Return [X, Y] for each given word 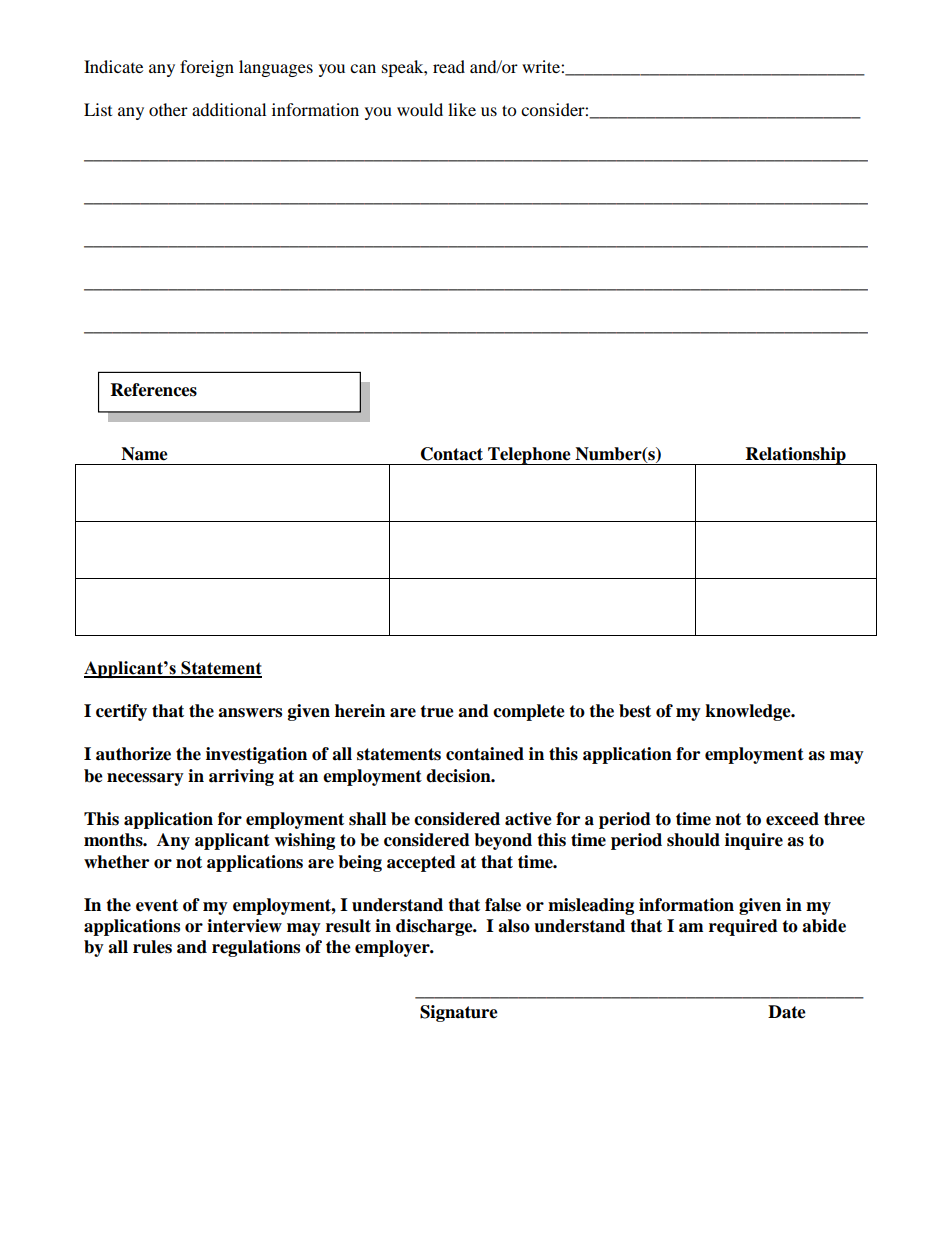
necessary [145, 779]
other [168, 109]
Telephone [529, 456]
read [449, 66]
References [154, 390]
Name [144, 454]
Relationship [796, 456]
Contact [452, 454]
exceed [792, 819]
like [462, 109]
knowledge [749, 712]
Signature [459, 1013]
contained [485, 754]
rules [152, 947]
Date [787, 1012]
